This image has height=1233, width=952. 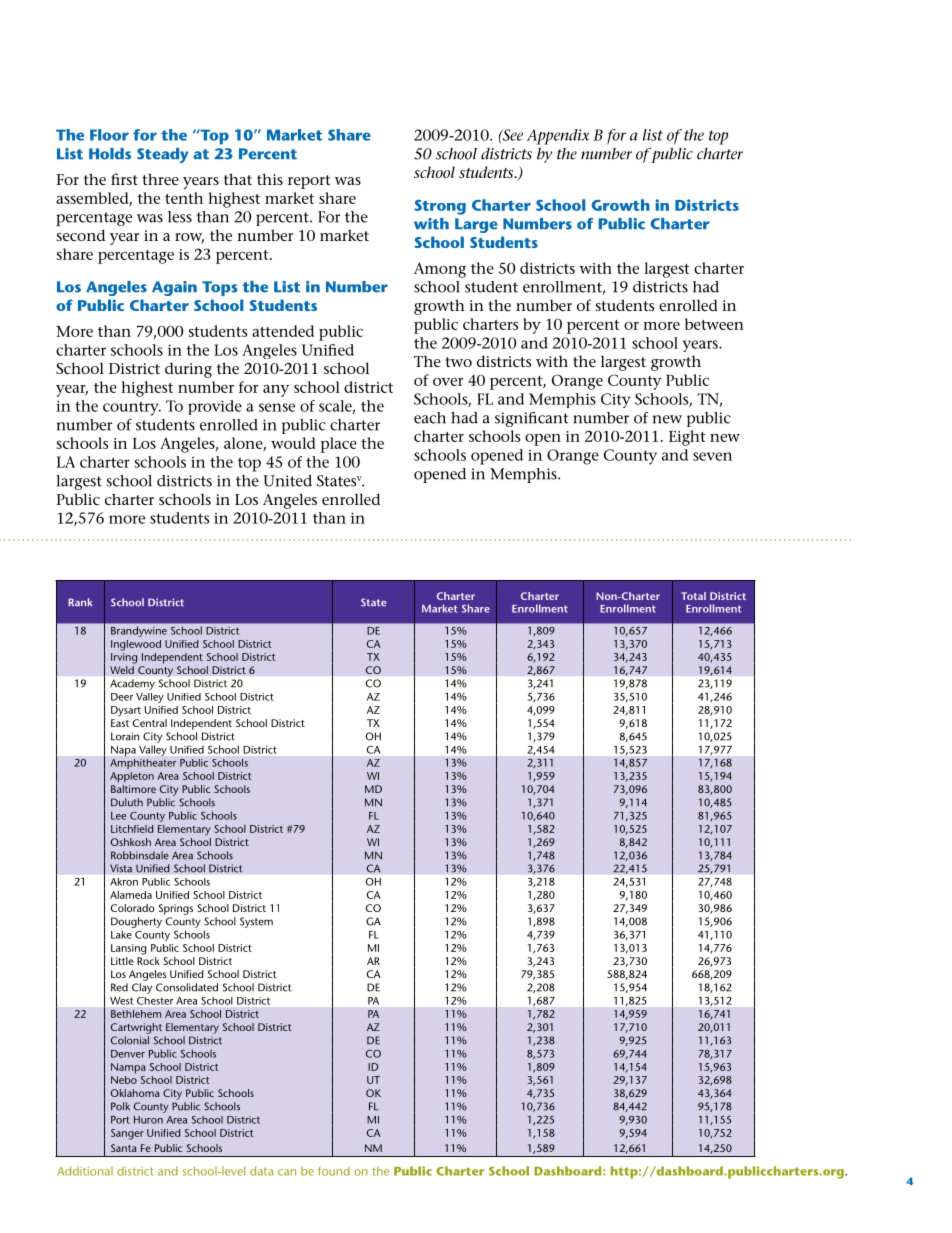 What do you see at coordinates (334, 1171) in the image?
I see `found` at bounding box center [334, 1171].
